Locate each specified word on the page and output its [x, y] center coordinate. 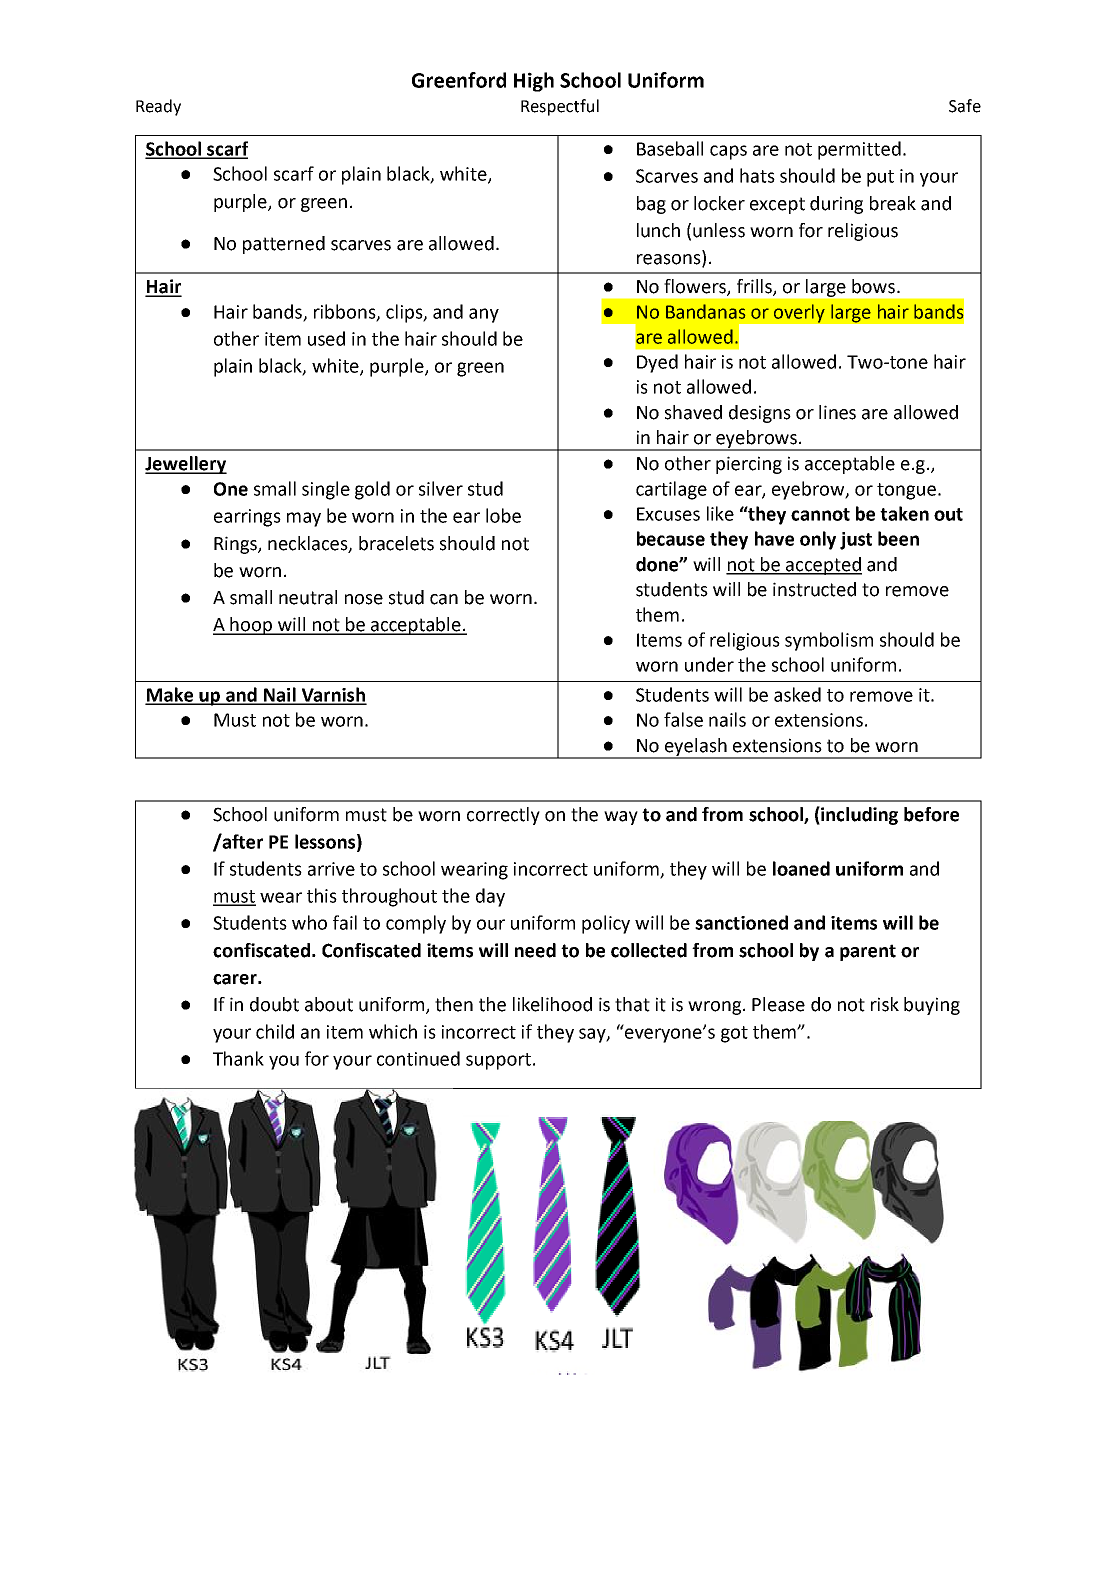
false [683, 719]
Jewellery [186, 465]
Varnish [333, 695]
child [275, 1031]
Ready [158, 107]
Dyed [657, 363]
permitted [859, 150]
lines [837, 412]
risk [885, 1004]
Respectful [560, 107]
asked [797, 694]
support [498, 1061]
